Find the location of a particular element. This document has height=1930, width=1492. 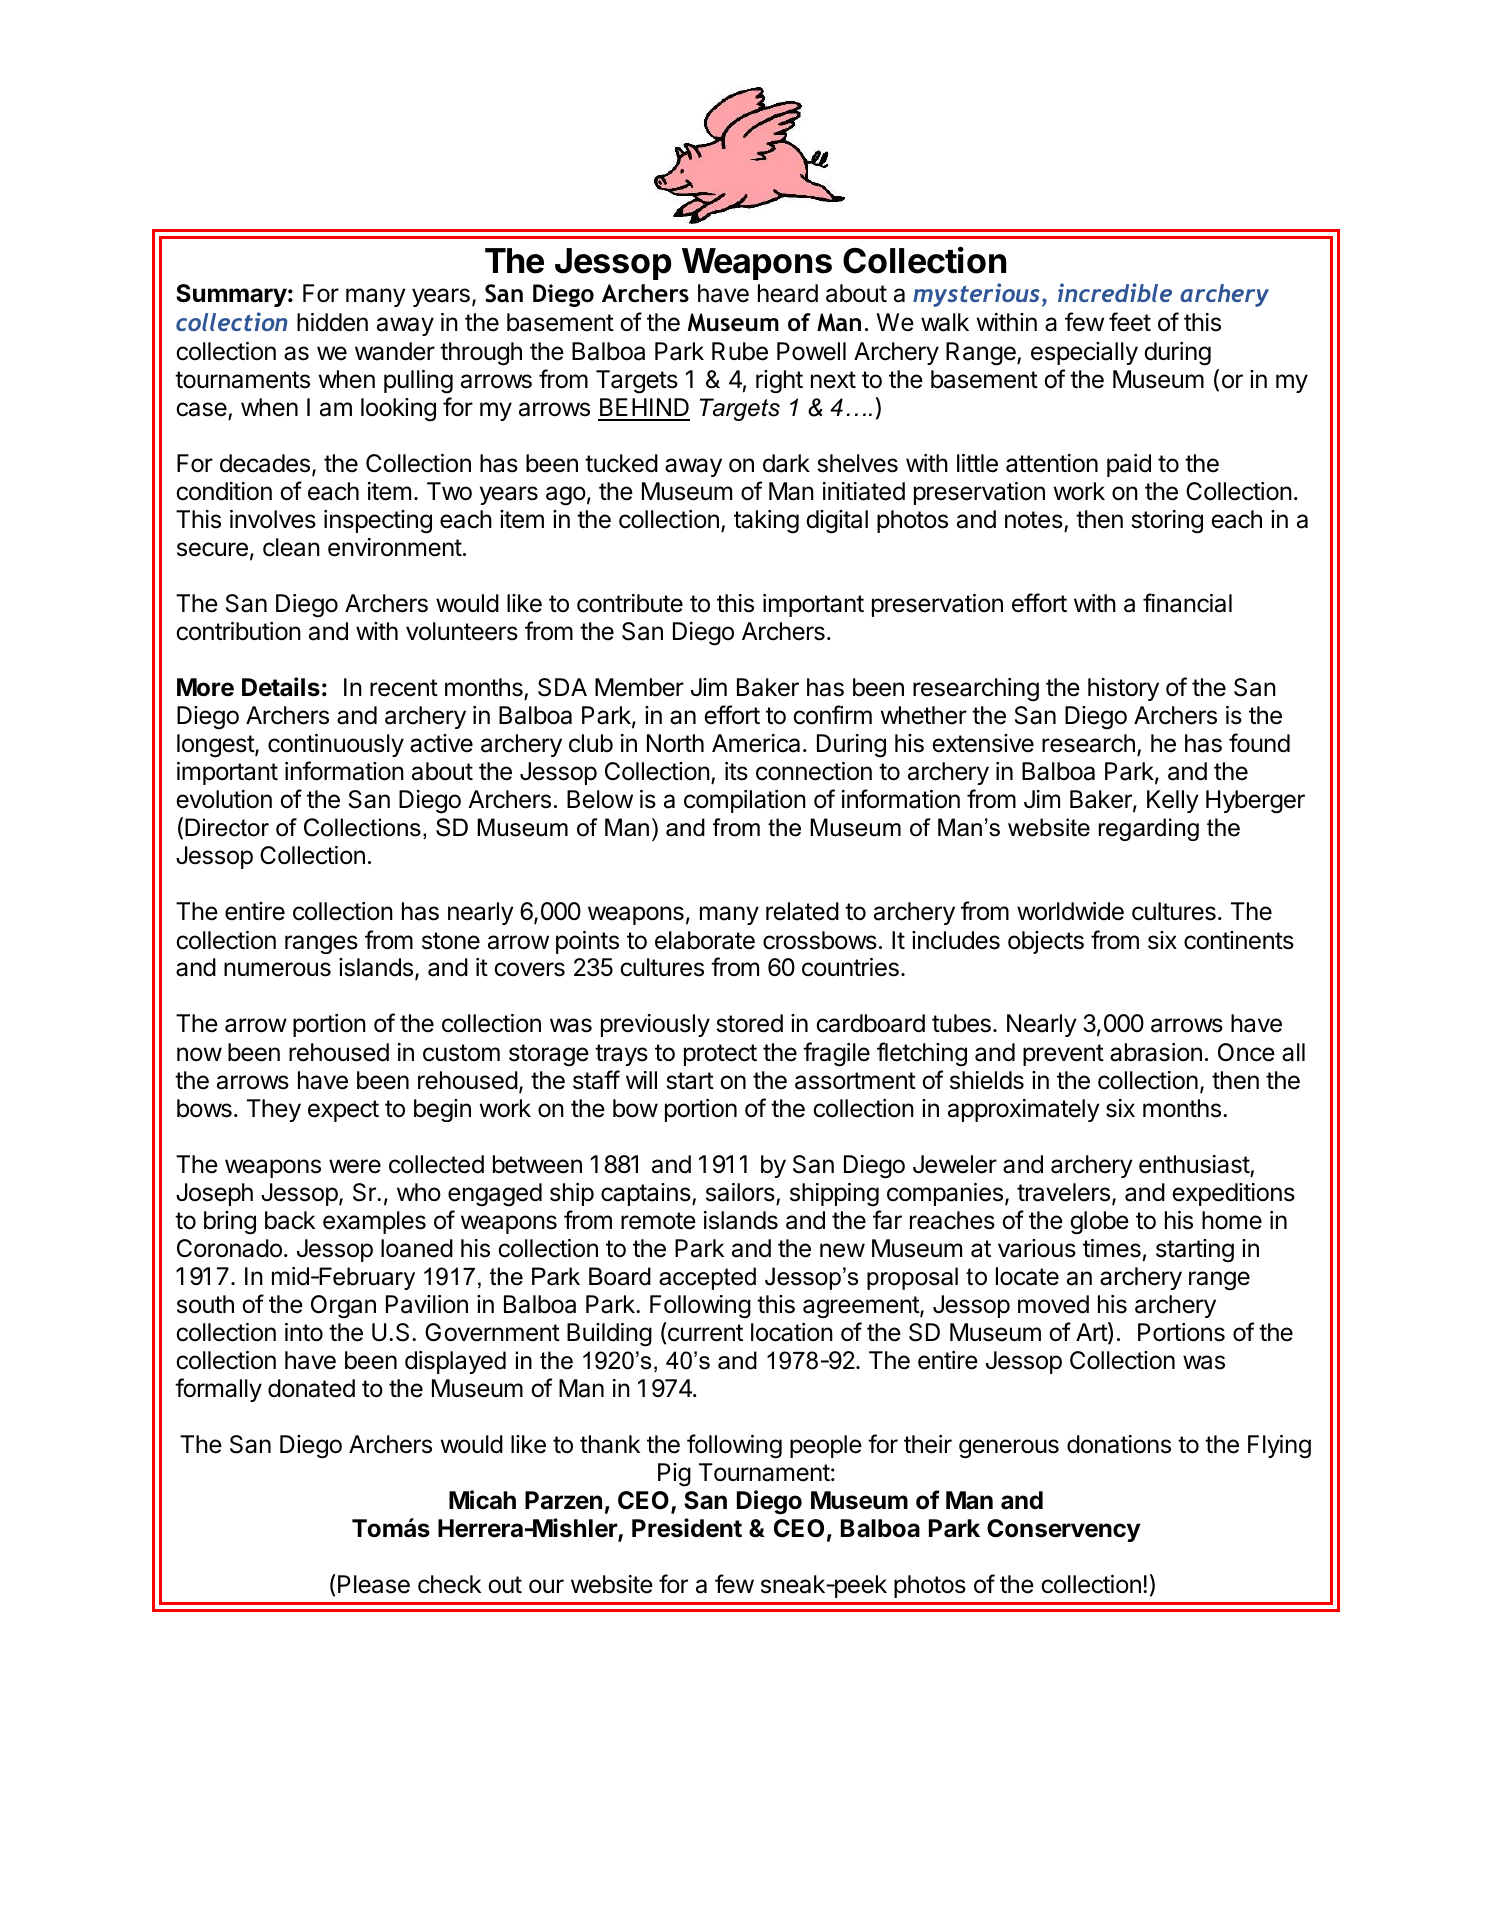

President is located at coordinates (687, 1528).
